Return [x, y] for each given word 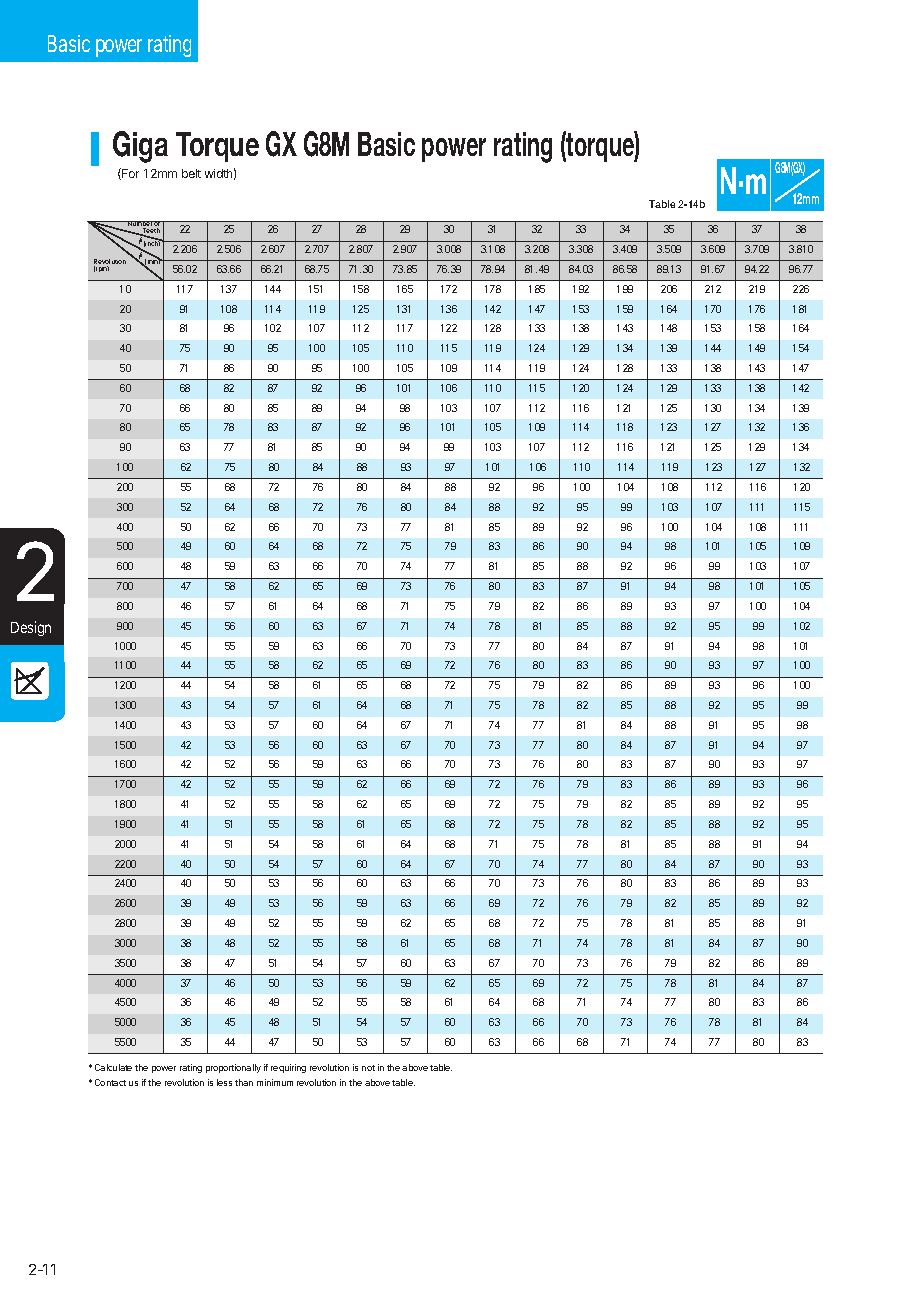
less [224, 1082]
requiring [288, 1068]
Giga [140, 147]
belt [191, 173]
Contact [110, 1082]
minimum [275, 1082]
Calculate [113, 1067]
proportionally [233, 1068]
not [368, 1068]
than [244, 1082]
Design [31, 628]
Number [140, 225]
